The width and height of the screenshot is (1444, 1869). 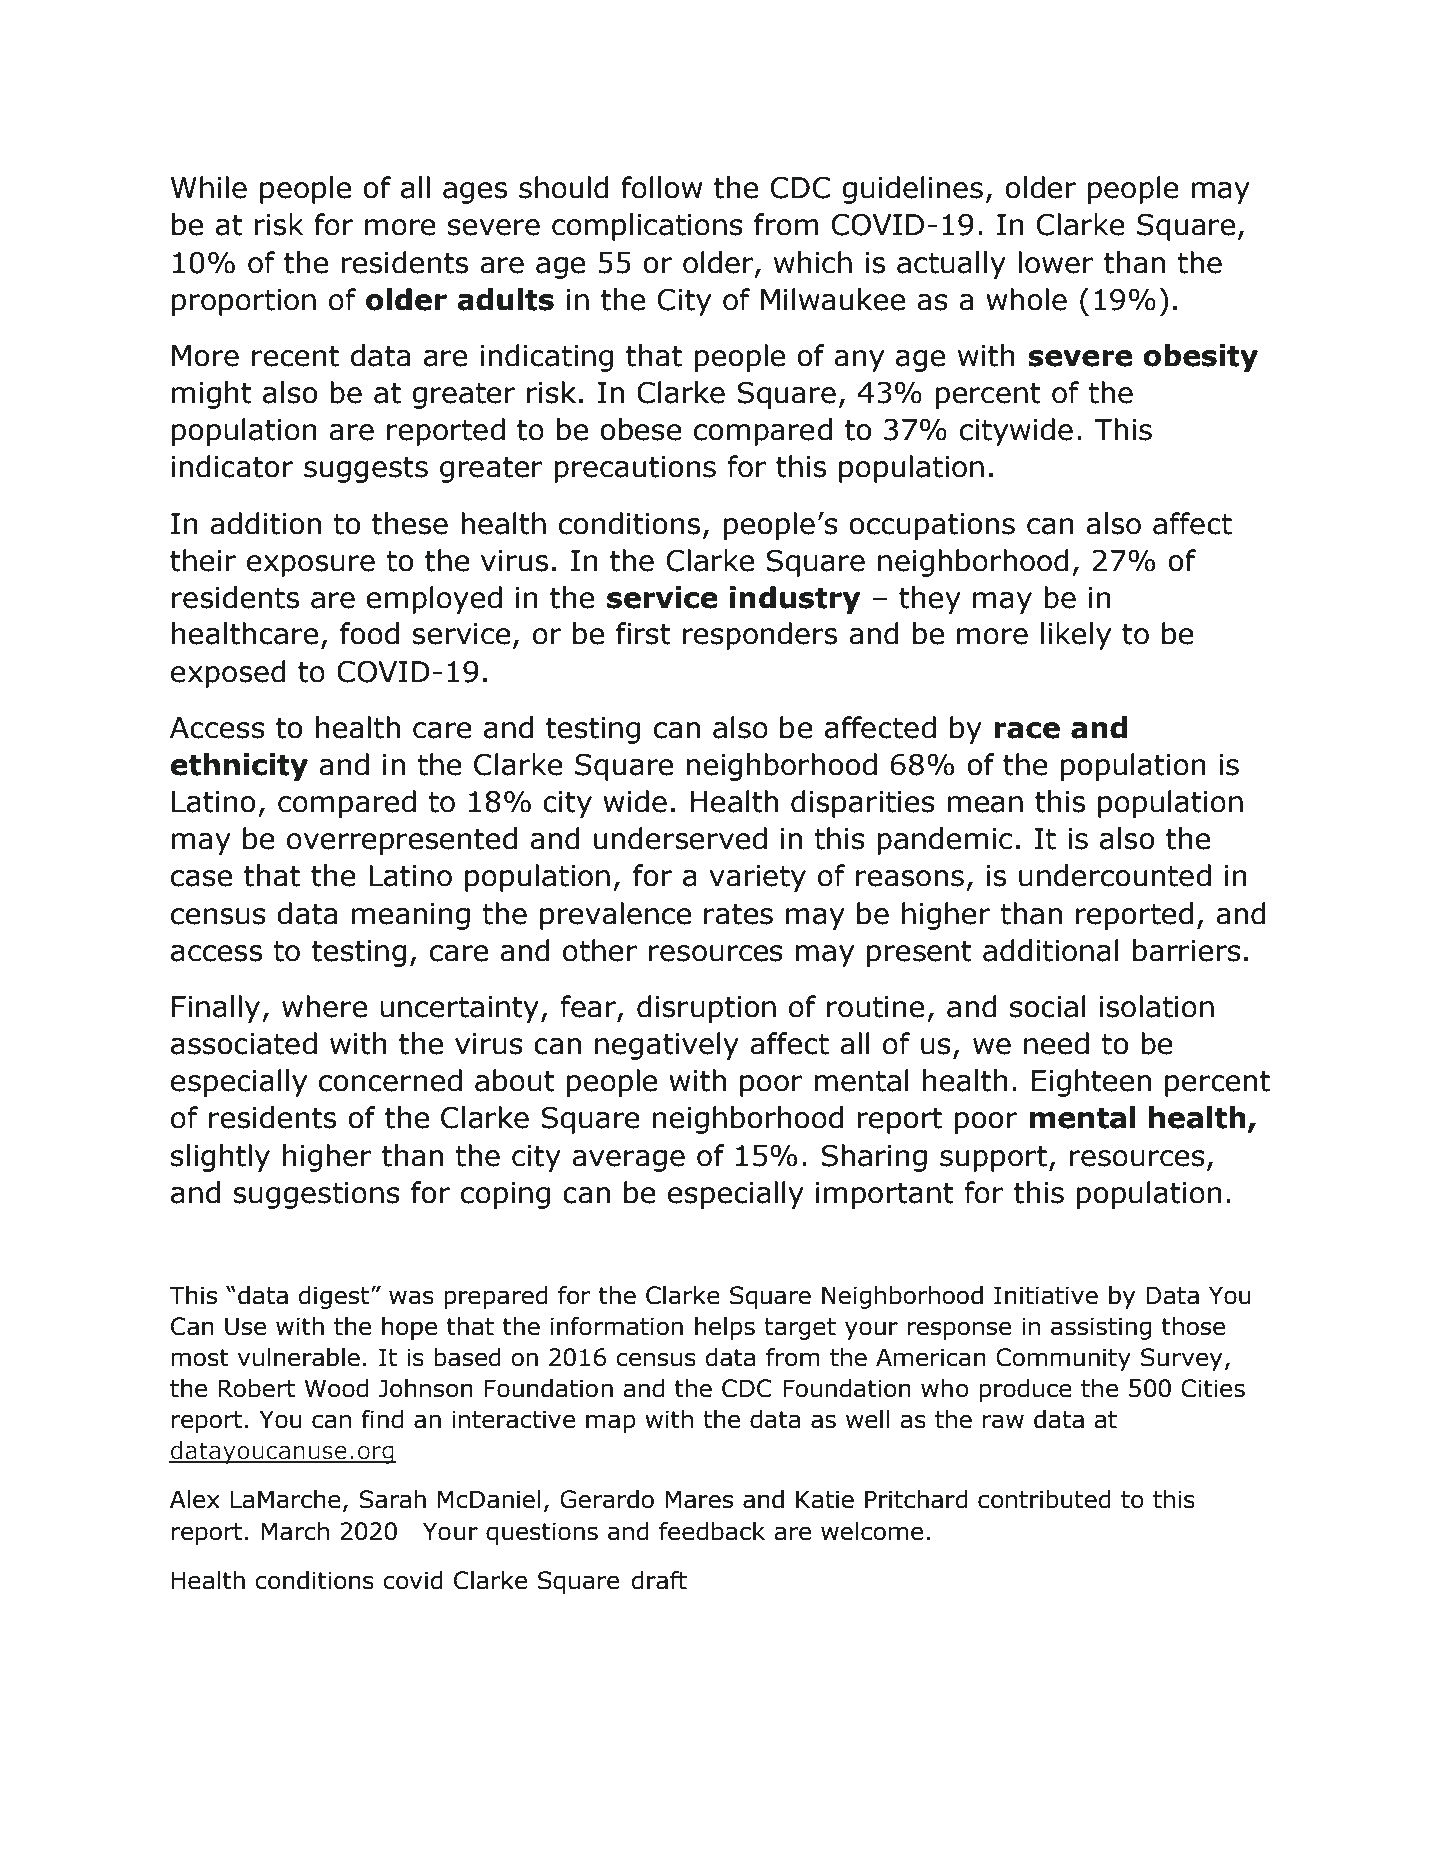 What do you see at coordinates (209, 187) in the screenshot?
I see `While` at bounding box center [209, 187].
